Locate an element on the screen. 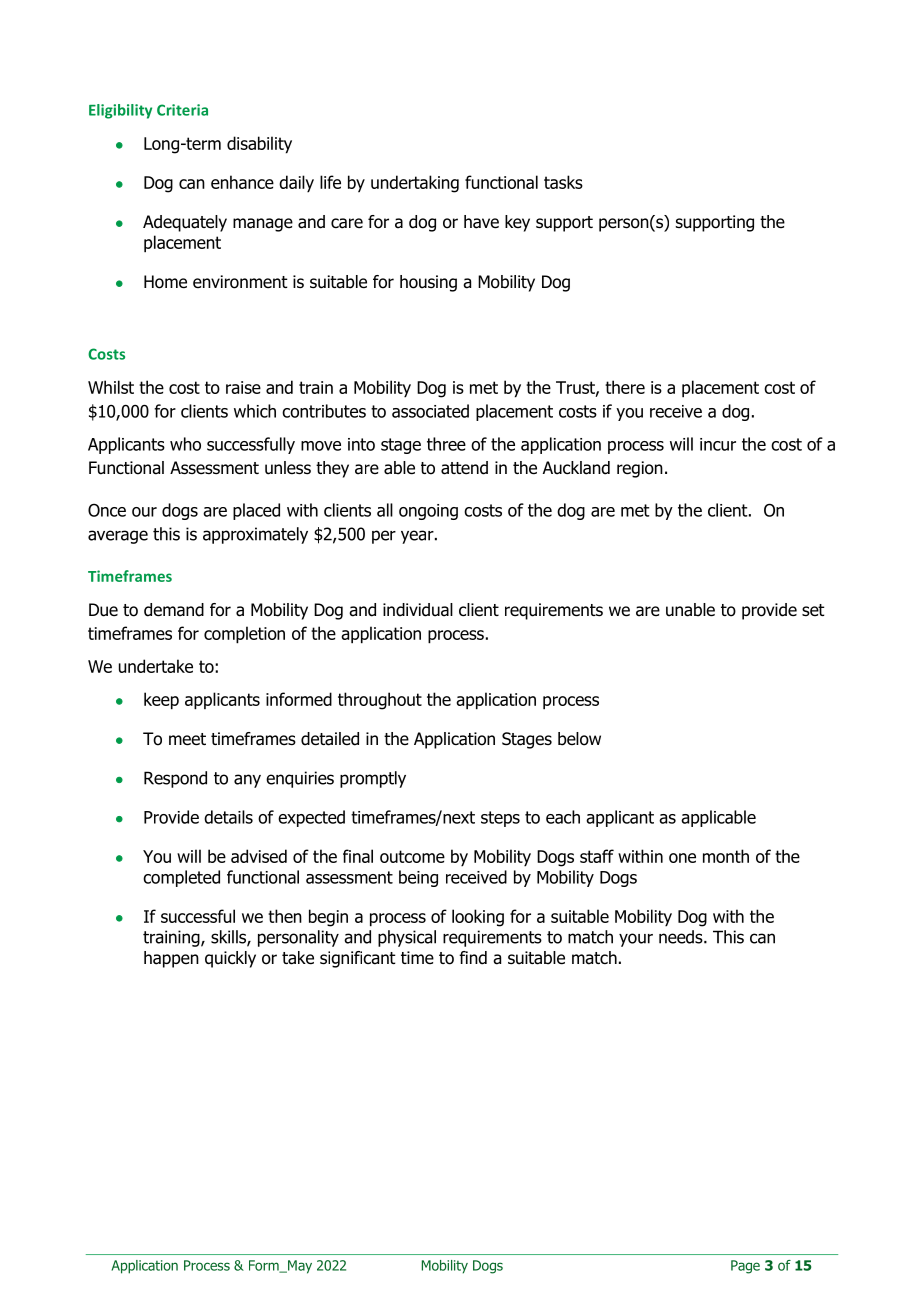 The height and width of the screenshot is (1308, 924). undertaking is located at coordinates (415, 184).
